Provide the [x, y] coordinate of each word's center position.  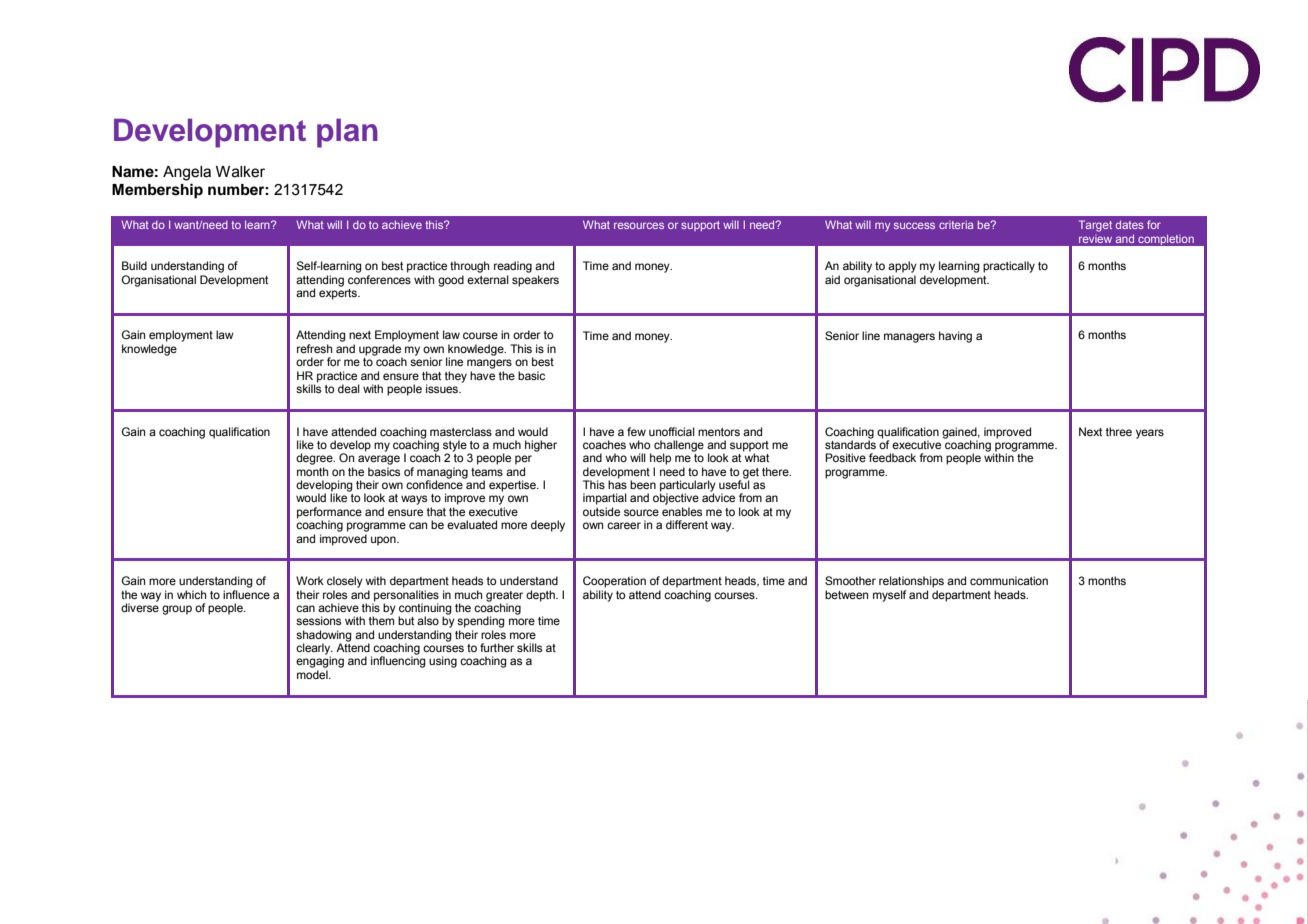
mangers [489, 364]
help [660, 459]
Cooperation [614, 582]
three [1119, 431]
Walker [240, 172]
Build [134, 265]
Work [310, 580]
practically [1009, 267]
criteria [956, 224]
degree [315, 459]
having [955, 337]
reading [513, 267]
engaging [320, 661]
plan [347, 133]
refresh [315, 348]
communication [1009, 580]
